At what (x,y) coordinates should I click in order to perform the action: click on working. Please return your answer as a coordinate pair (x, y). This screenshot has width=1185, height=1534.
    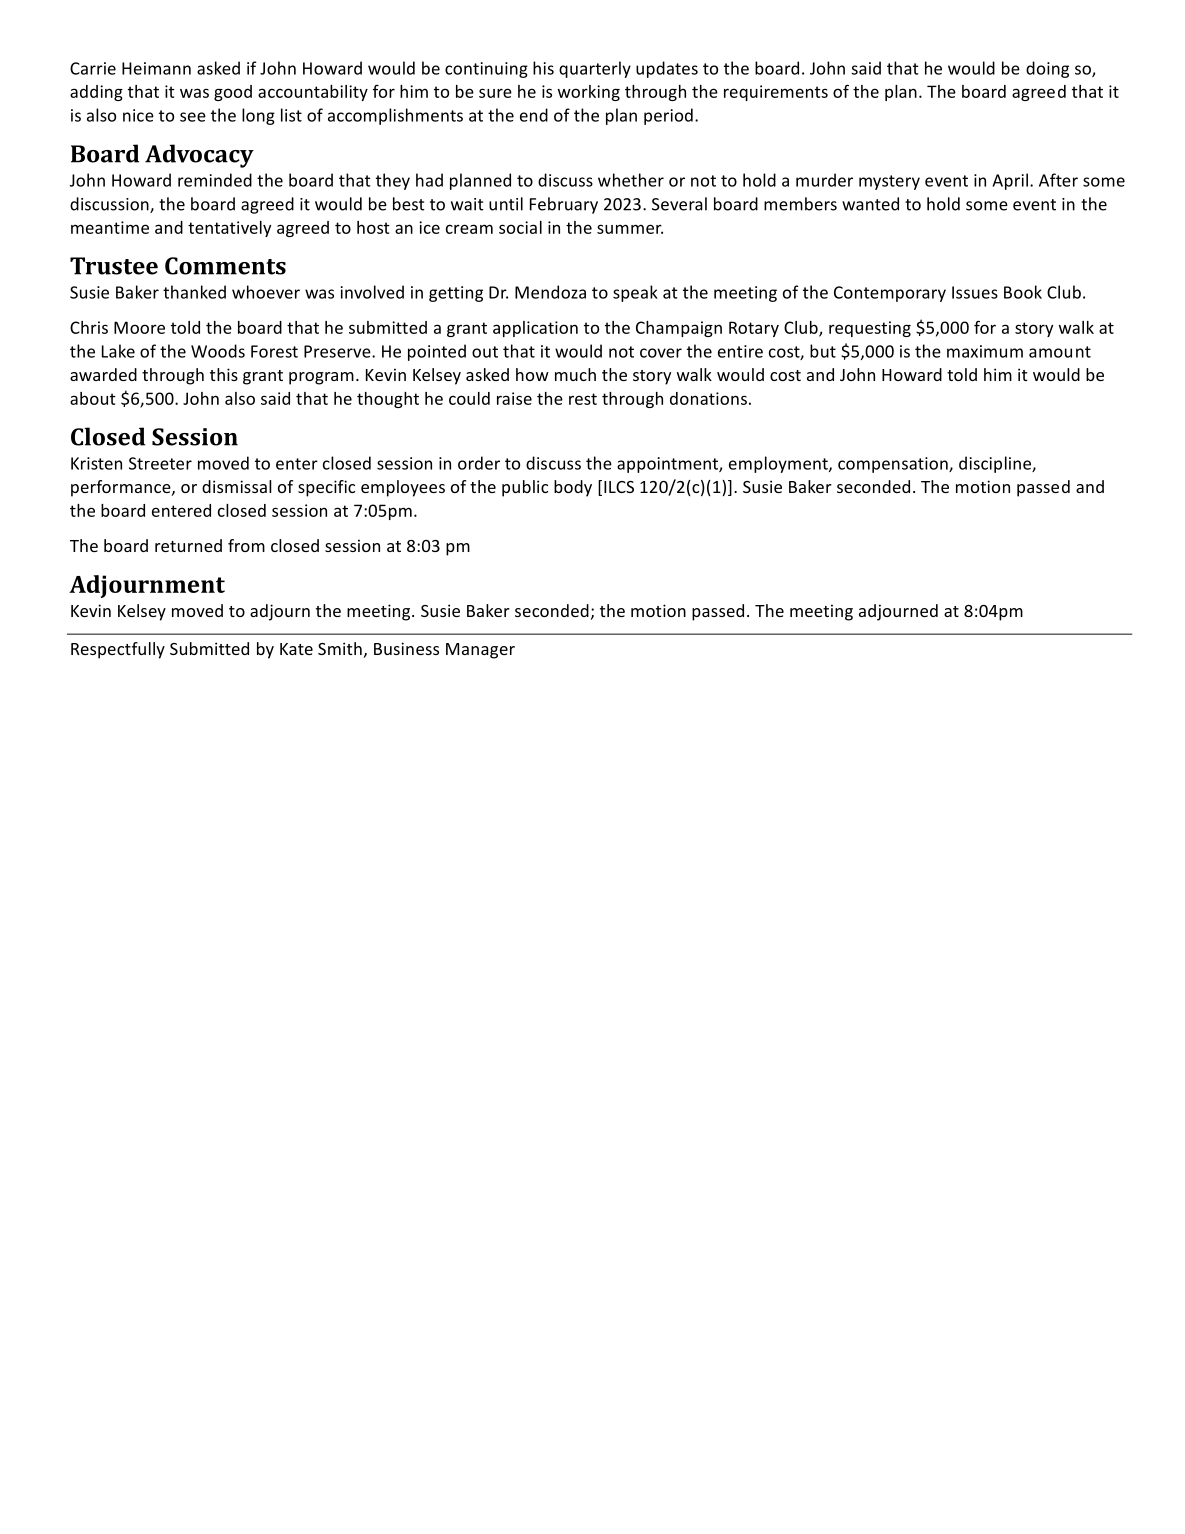
    Looking at the image, I should click on (589, 93).
